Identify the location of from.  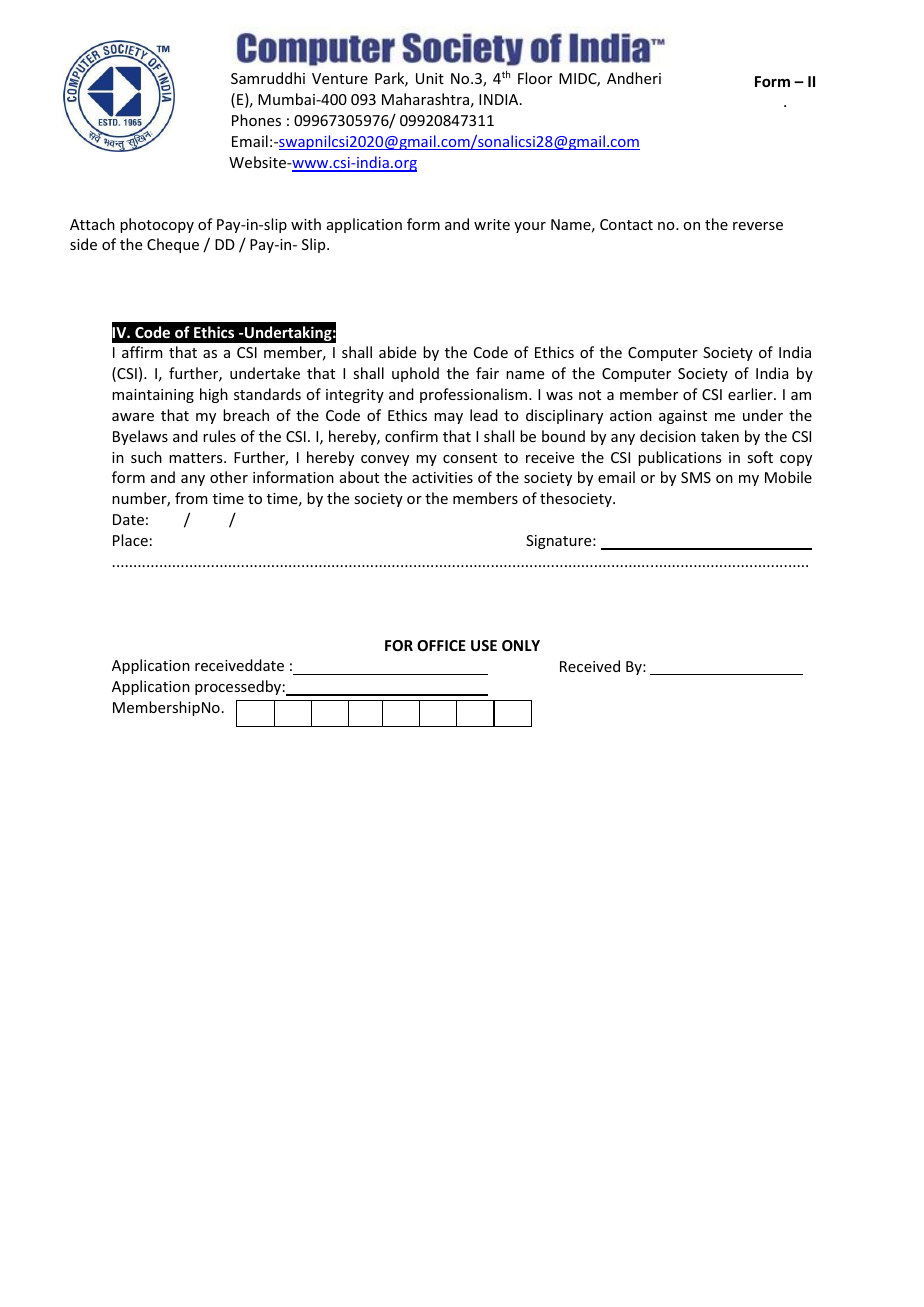
(191, 498).
